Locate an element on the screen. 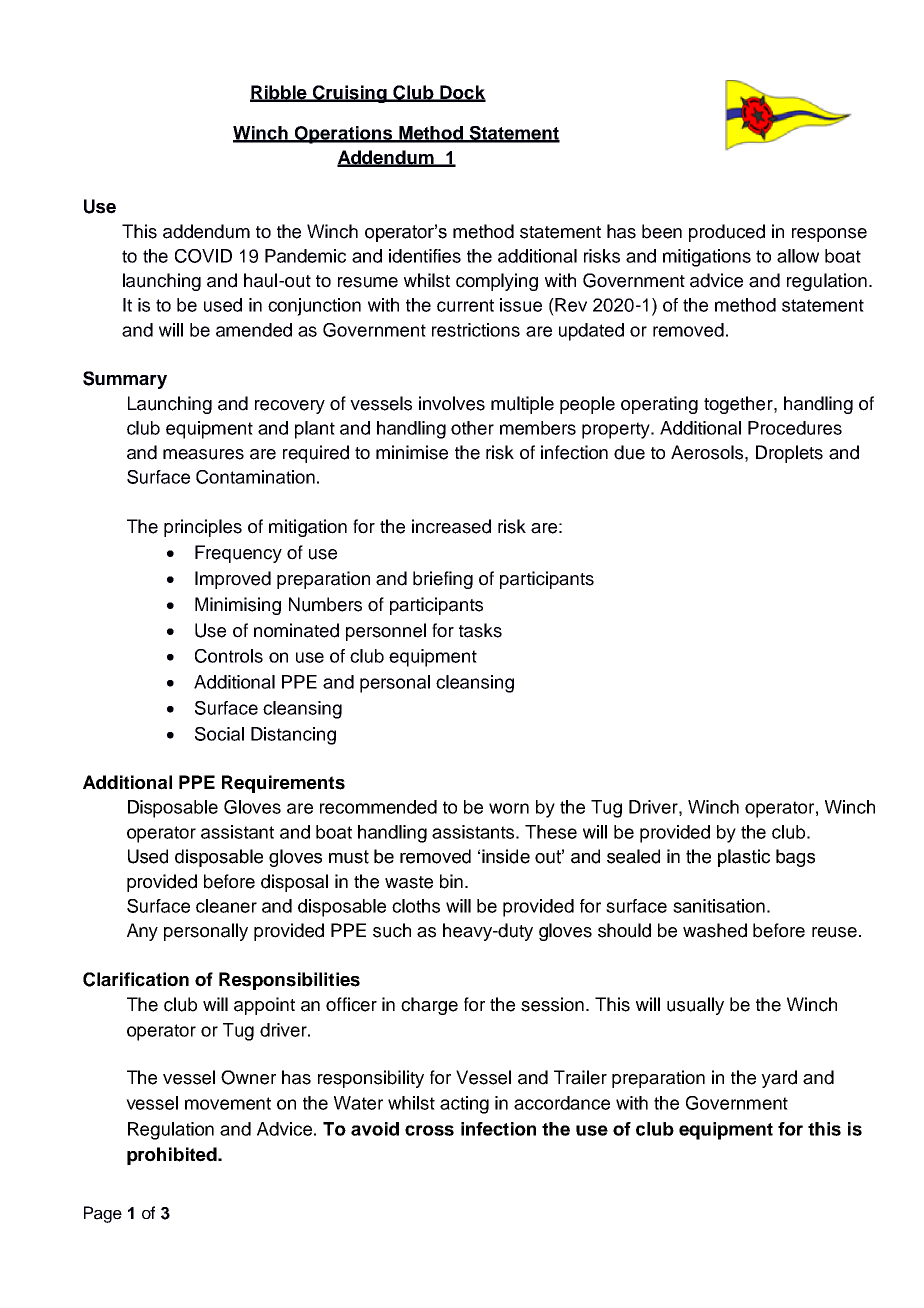  Droplets is located at coordinates (789, 454).
